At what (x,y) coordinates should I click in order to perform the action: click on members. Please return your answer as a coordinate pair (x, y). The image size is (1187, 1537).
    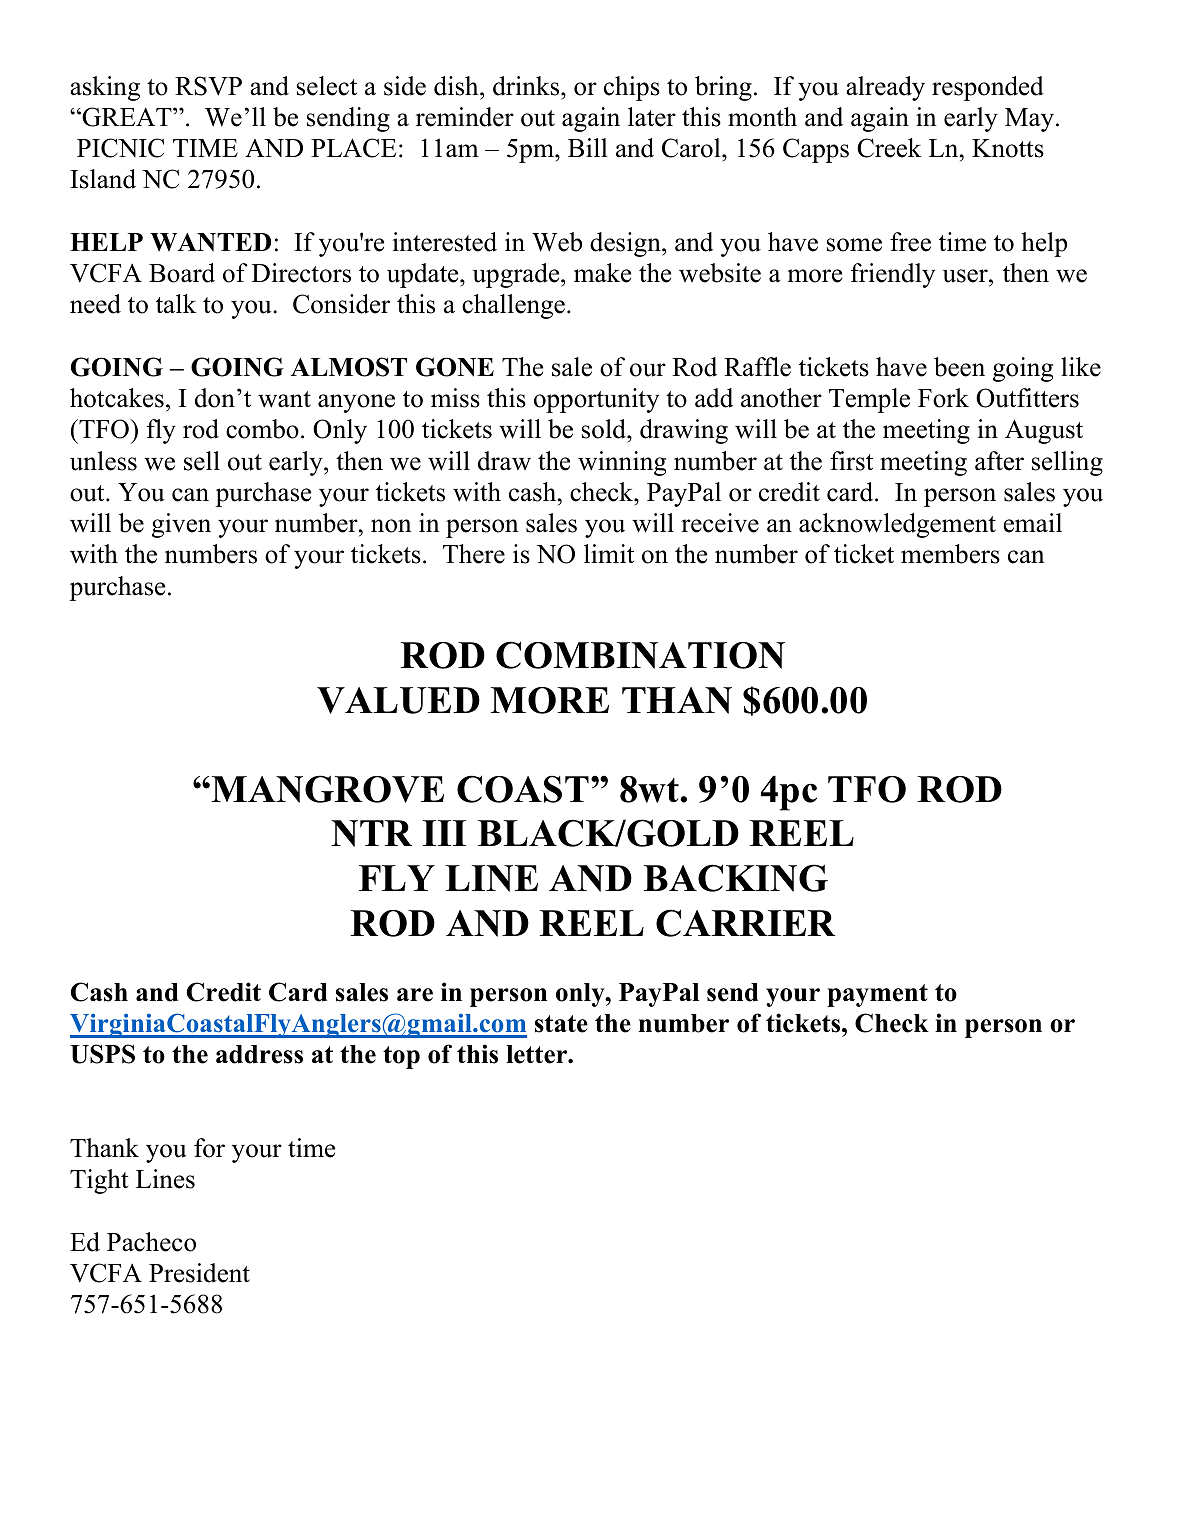
    Looking at the image, I should click on (950, 554).
